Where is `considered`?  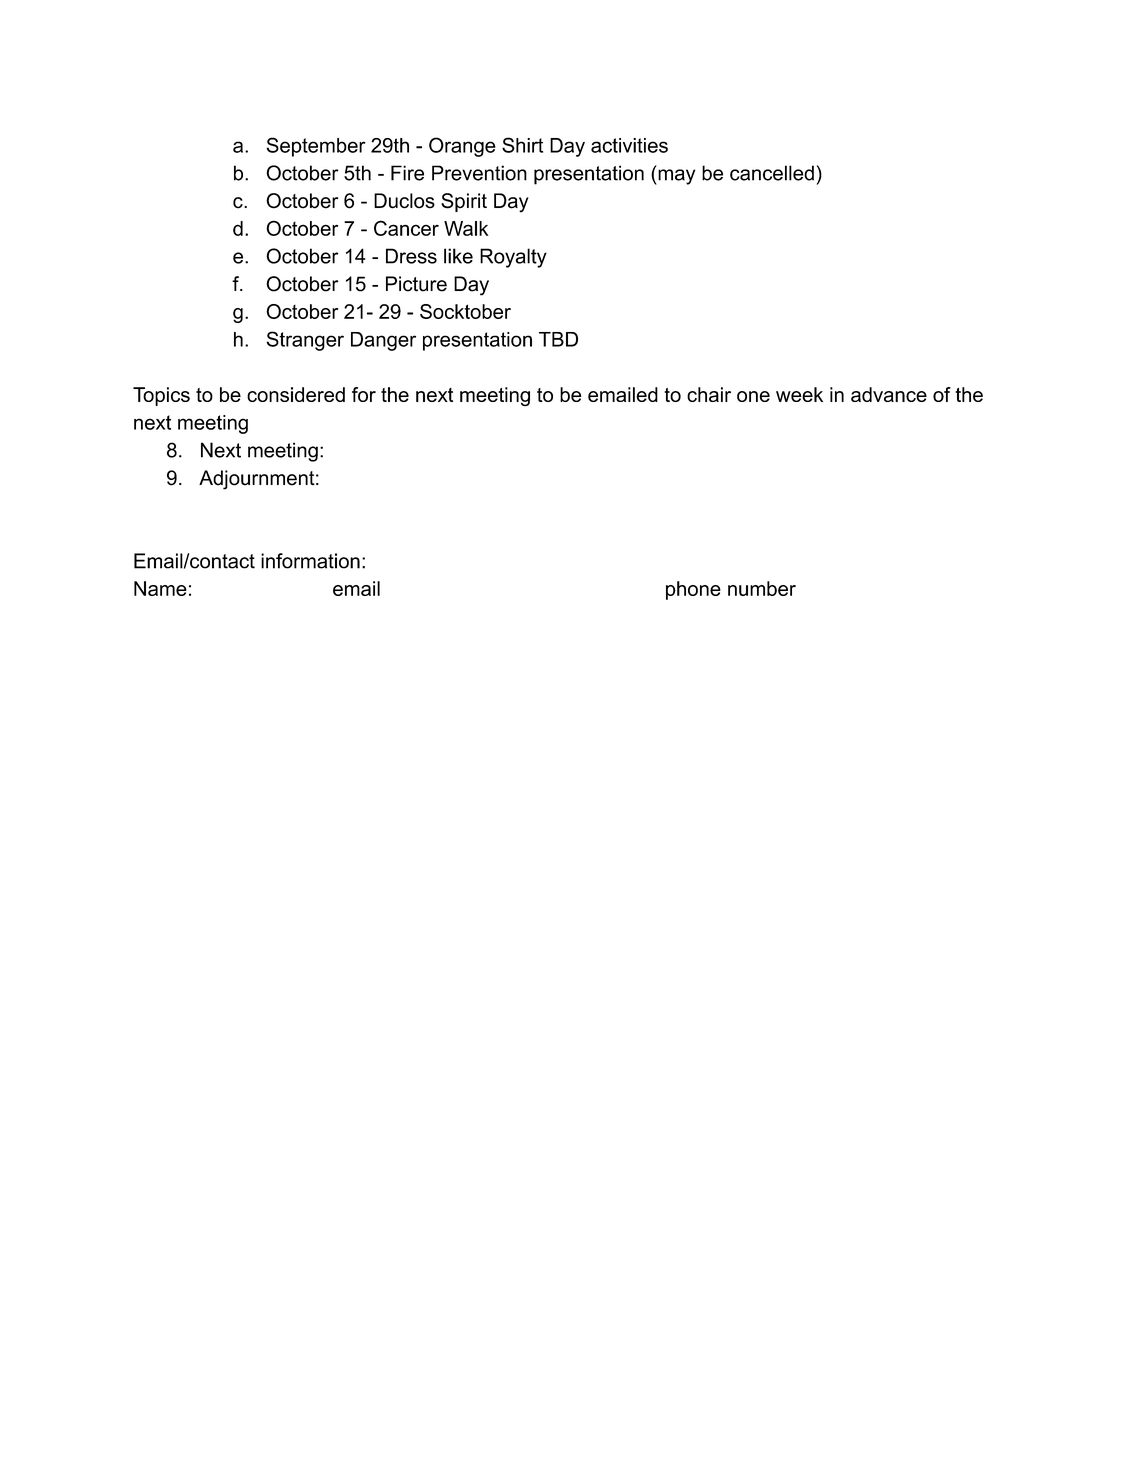
considered is located at coordinates (296, 394).
